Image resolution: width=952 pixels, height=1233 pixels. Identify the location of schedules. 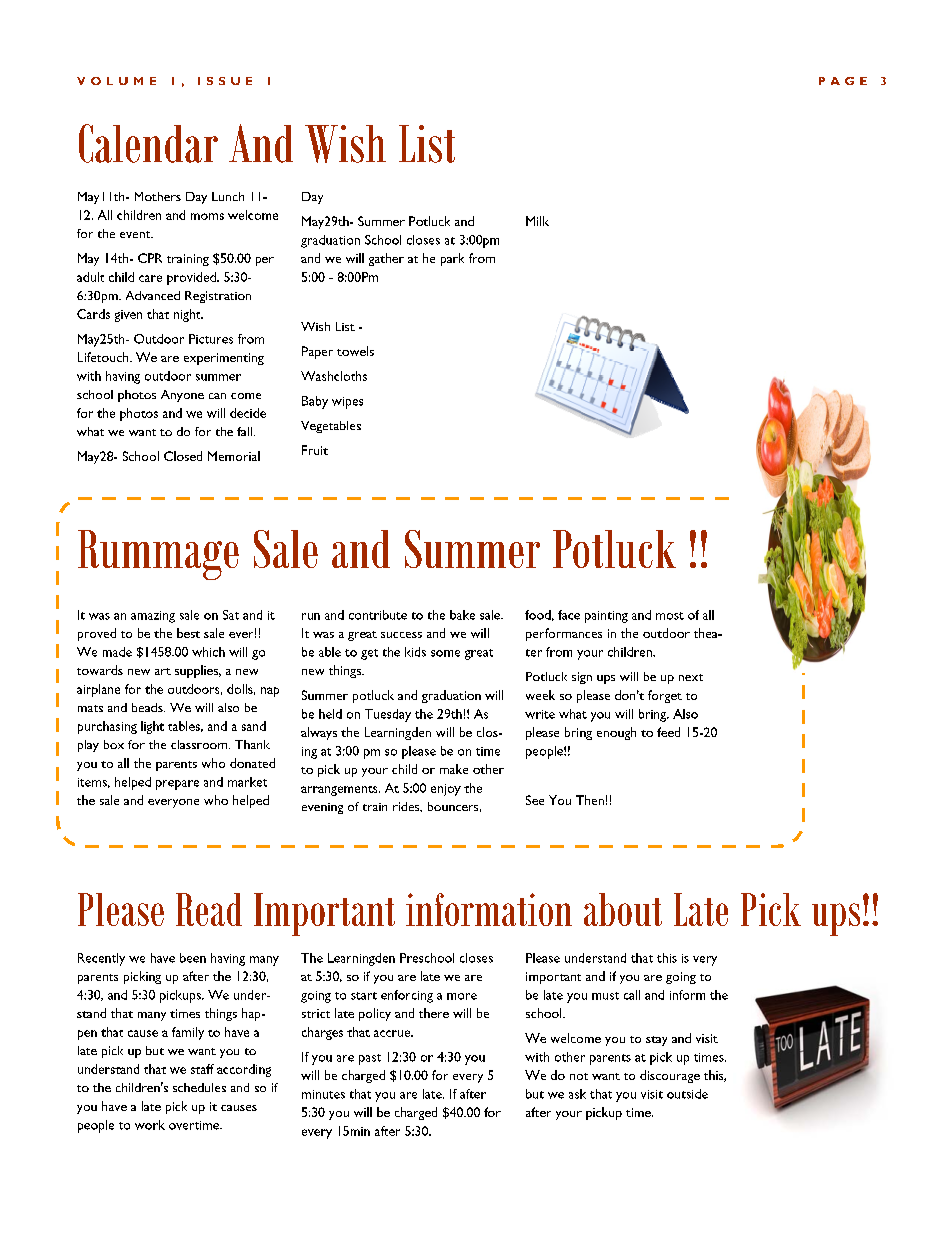
(199, 1087).
